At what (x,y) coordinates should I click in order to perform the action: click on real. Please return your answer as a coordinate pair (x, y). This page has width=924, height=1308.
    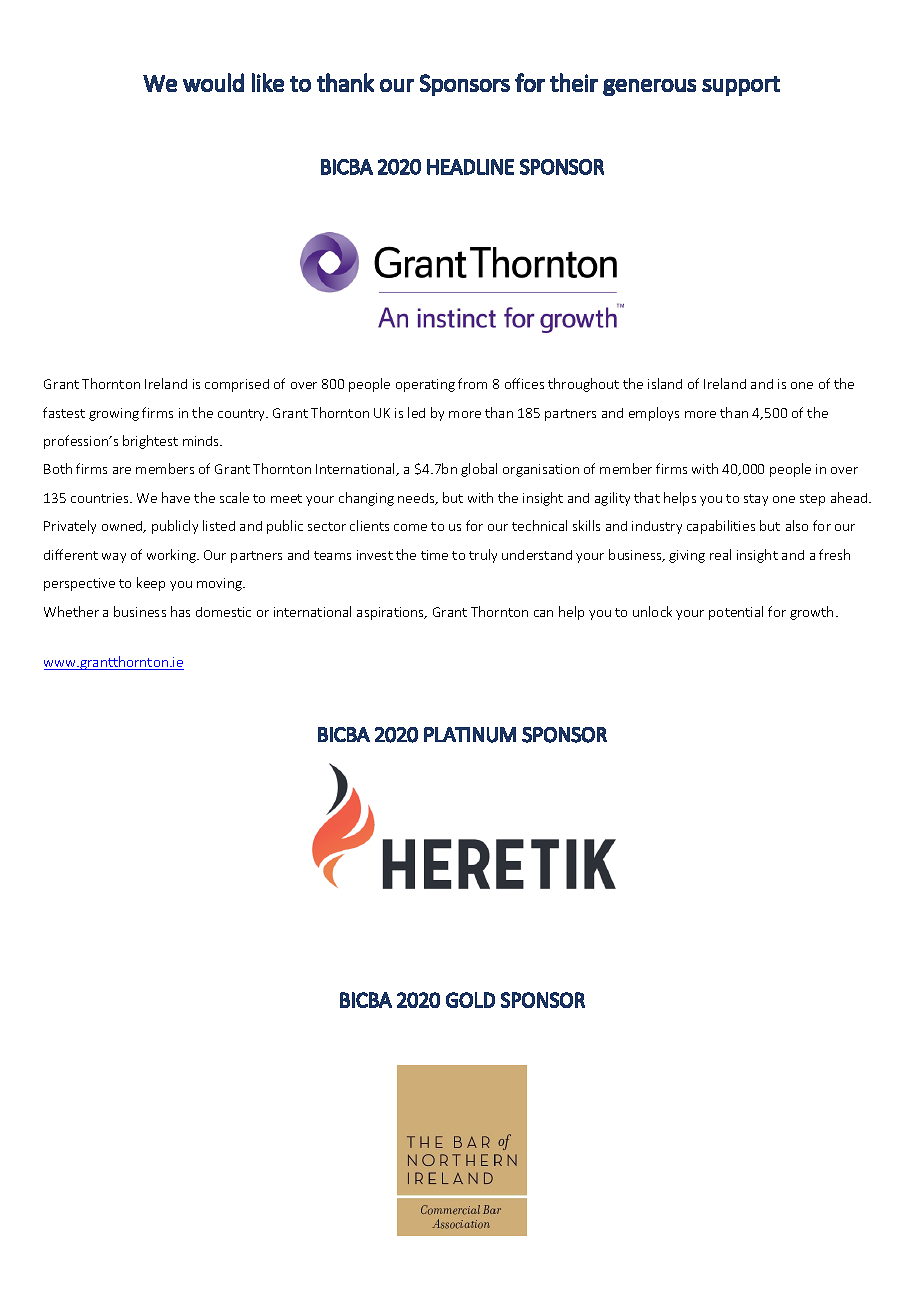
    Looking at the image, I should click on (720, 554).
